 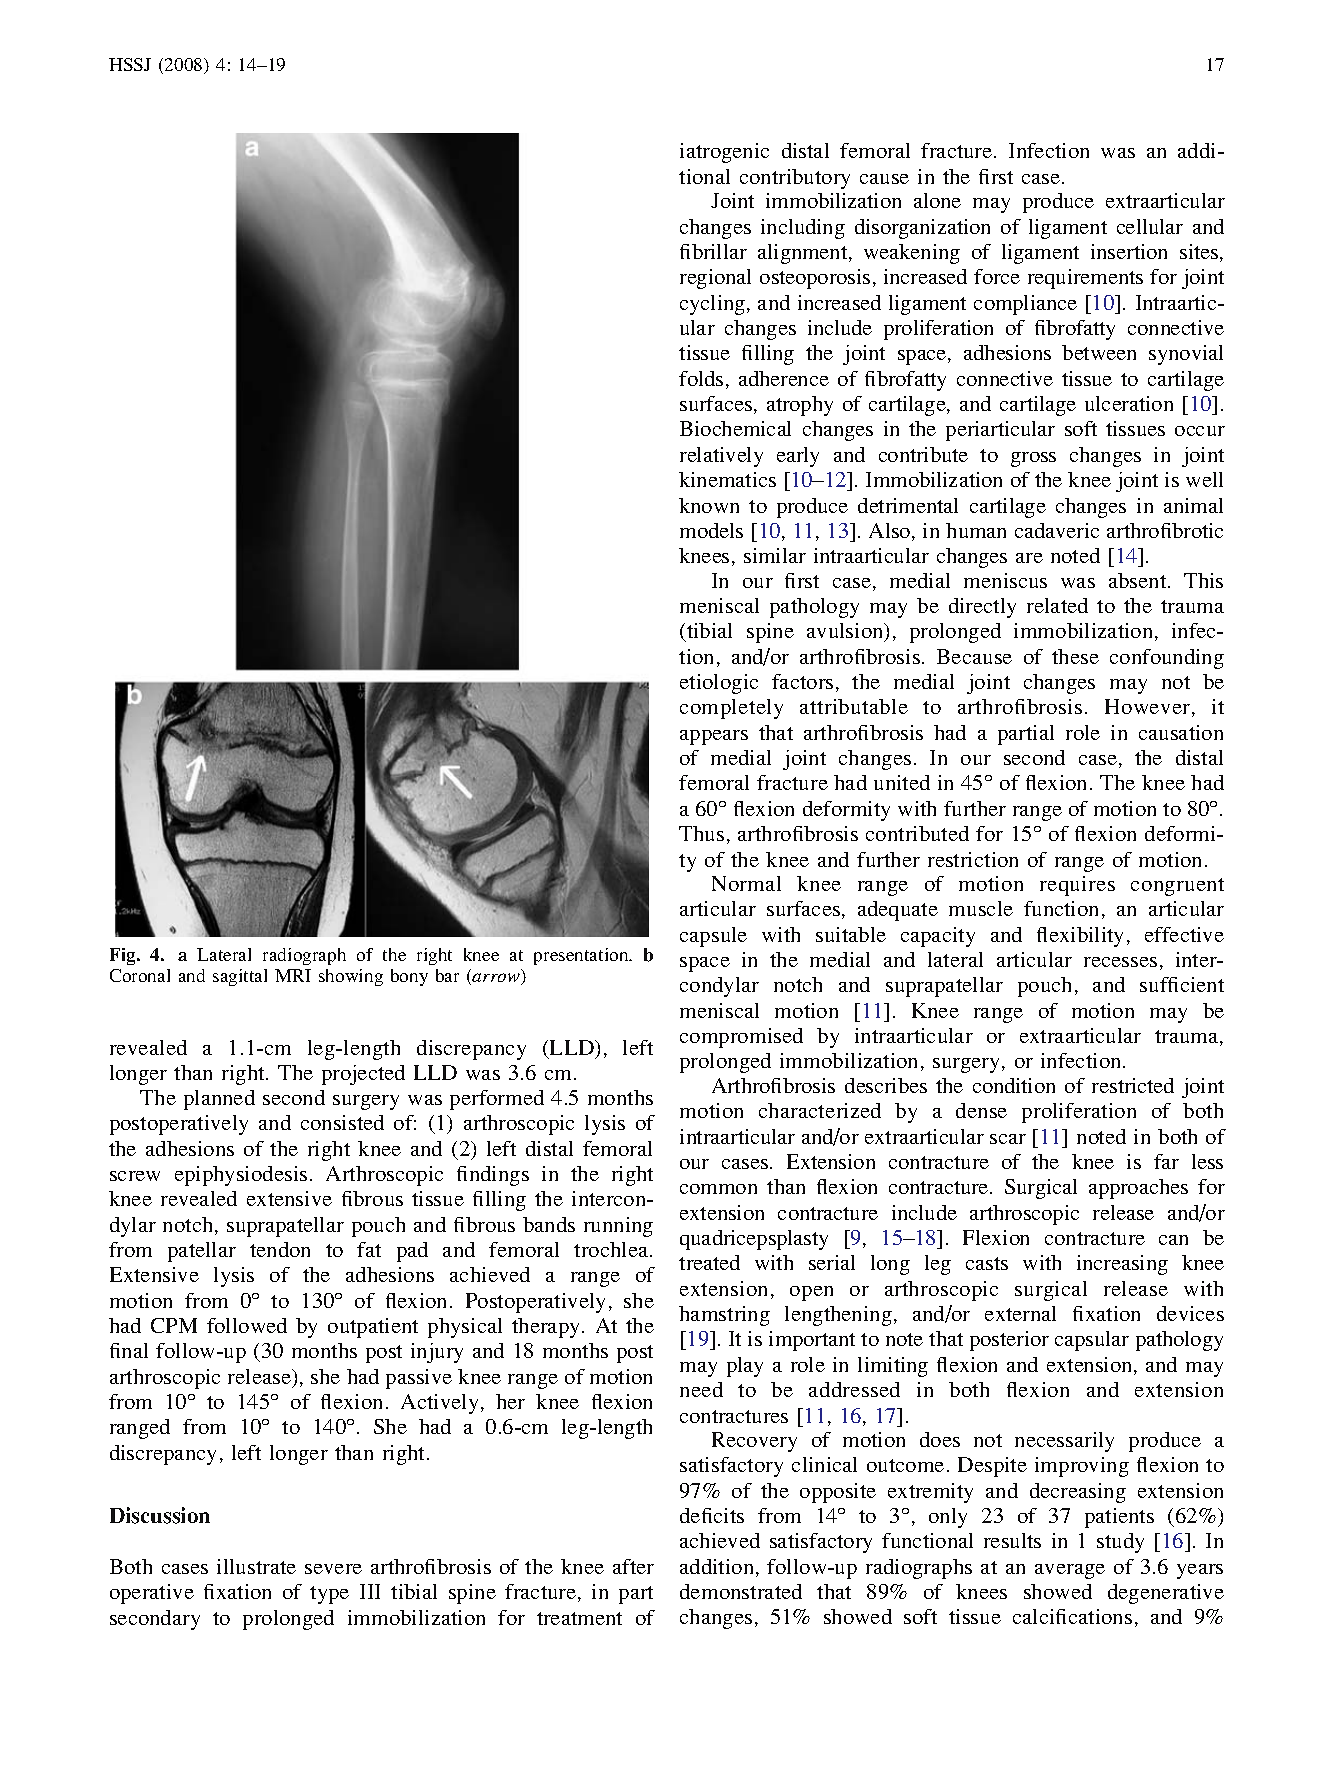 What do you see at coordinates (724, 153) in the document?
I see `iatrogenic` at bounding box center [724, 153].
